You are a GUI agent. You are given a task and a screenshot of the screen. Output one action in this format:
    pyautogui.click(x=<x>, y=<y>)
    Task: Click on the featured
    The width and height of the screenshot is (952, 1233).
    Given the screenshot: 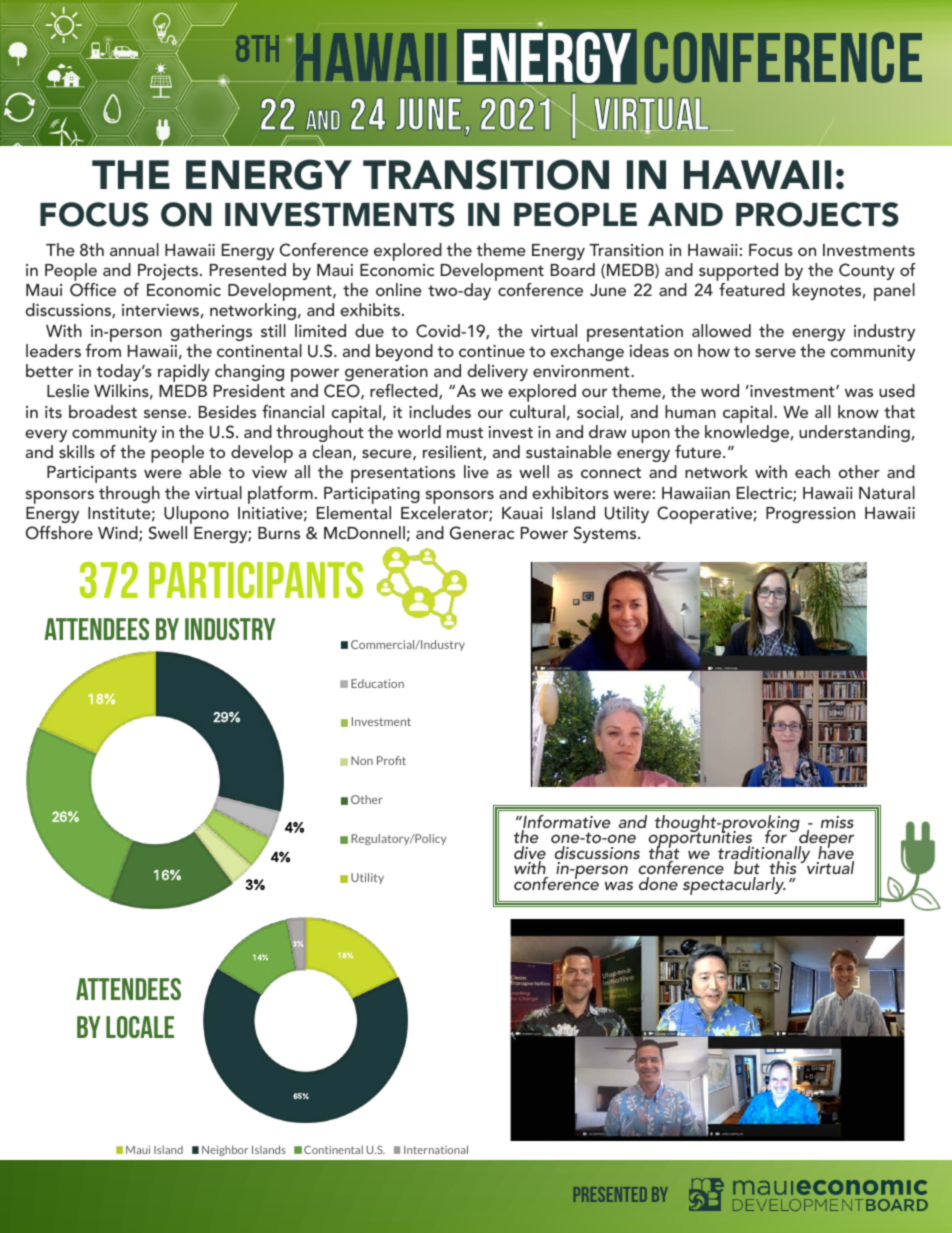 What is the action you would take?
    pyautogui.click(x=752, y=289)
